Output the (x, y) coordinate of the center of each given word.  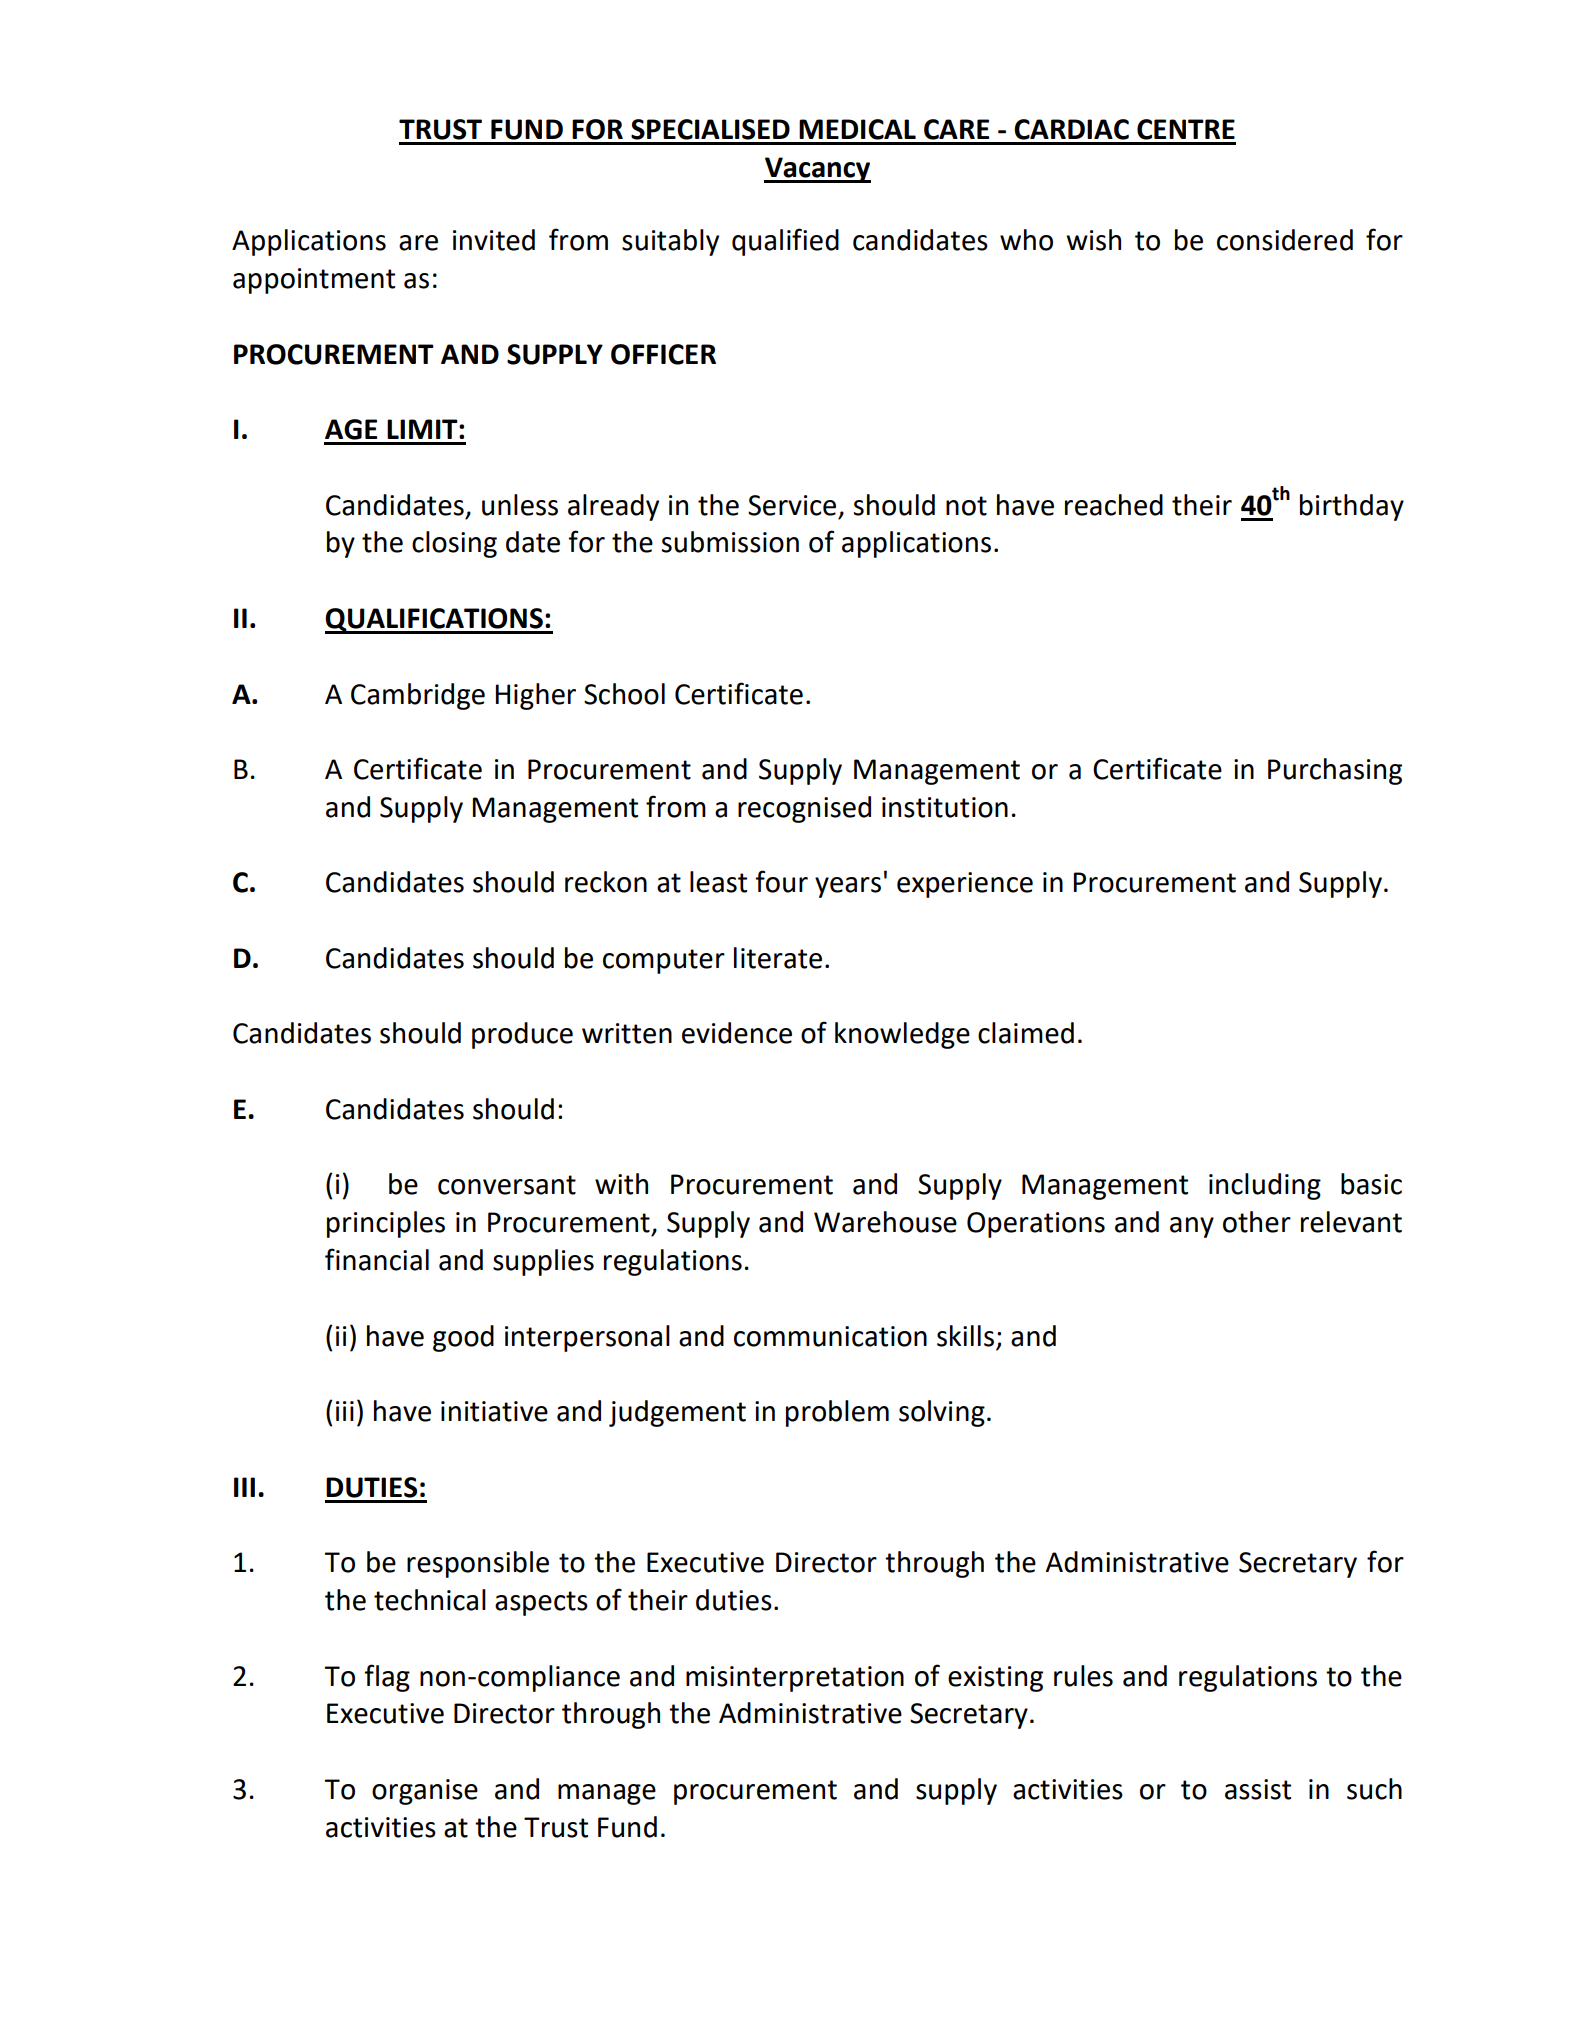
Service (792, 505)
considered (1285, 240)
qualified (785, 242)
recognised (804, 809)
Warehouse (885, 1222)
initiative (494, 1411)
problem (837, 1413)
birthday (1352, 507)
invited (494, 240)
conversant (507, 1185)
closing (454, 544)
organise (425, 1792)
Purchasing (1335, 771)
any (1192, 1227)
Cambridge (418, 696)
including (1265, 1186)
